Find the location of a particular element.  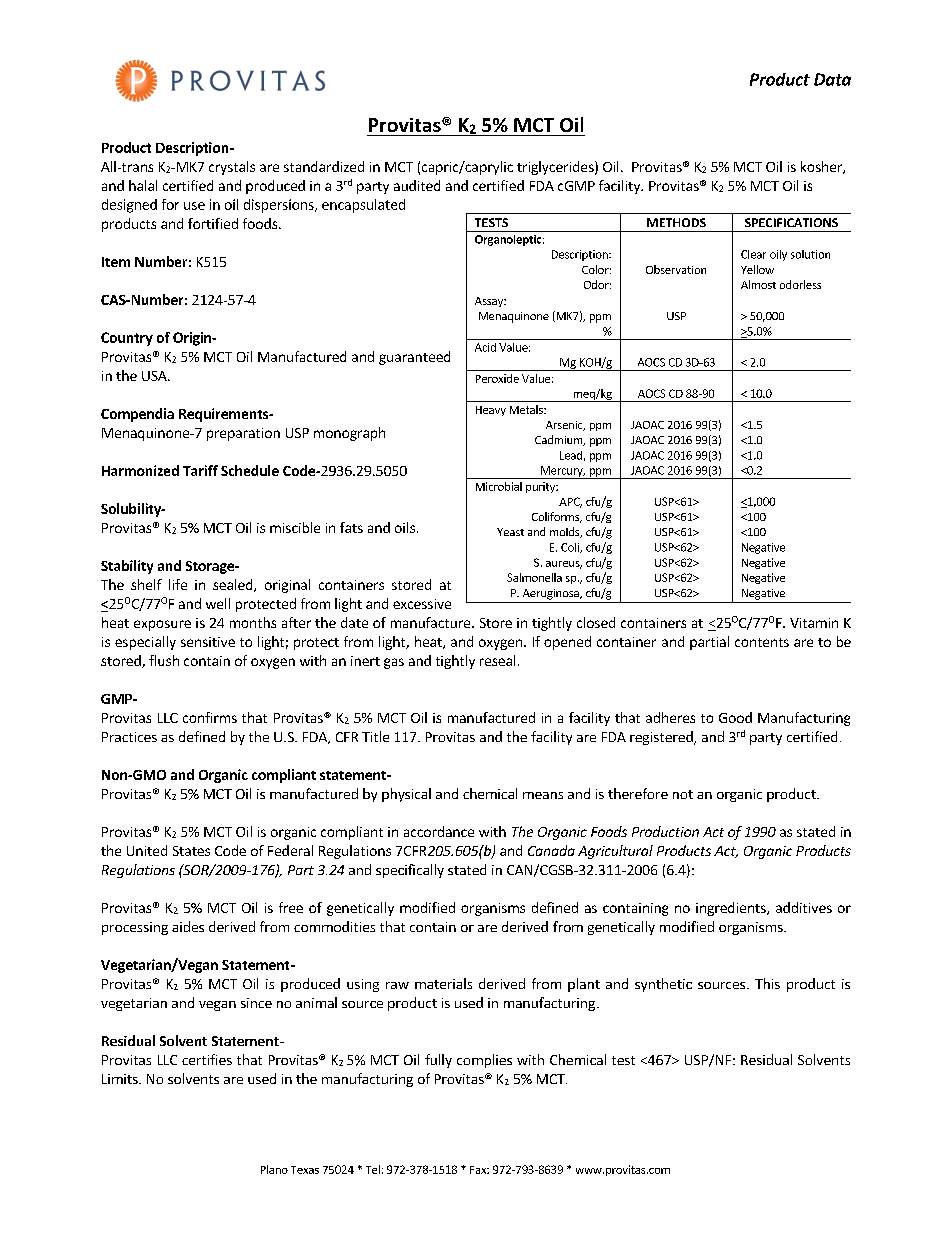

contents is located at coordinates (762, 642).
